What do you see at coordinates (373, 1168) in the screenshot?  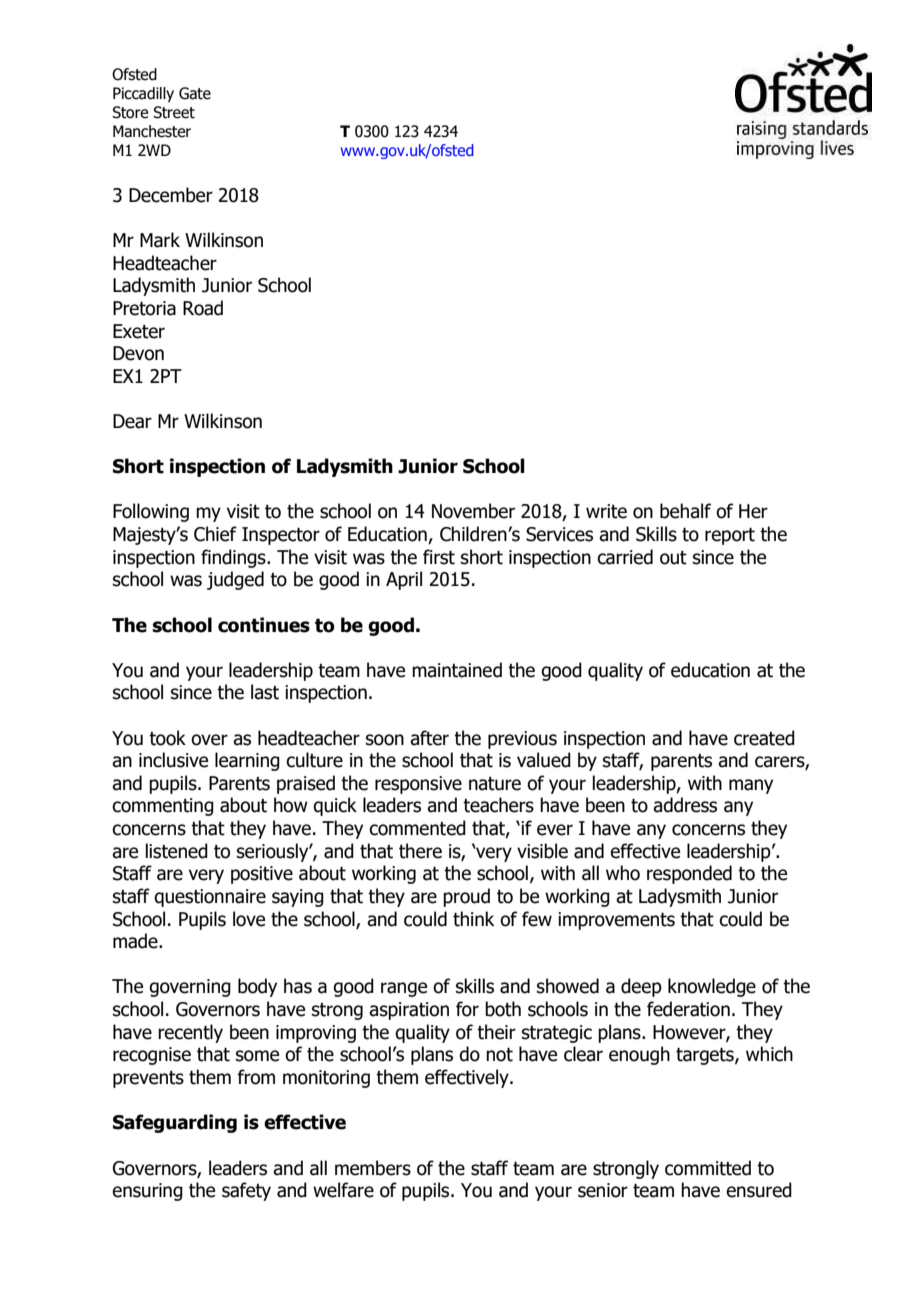 I see `members` at bounding box center [373, 1168].
